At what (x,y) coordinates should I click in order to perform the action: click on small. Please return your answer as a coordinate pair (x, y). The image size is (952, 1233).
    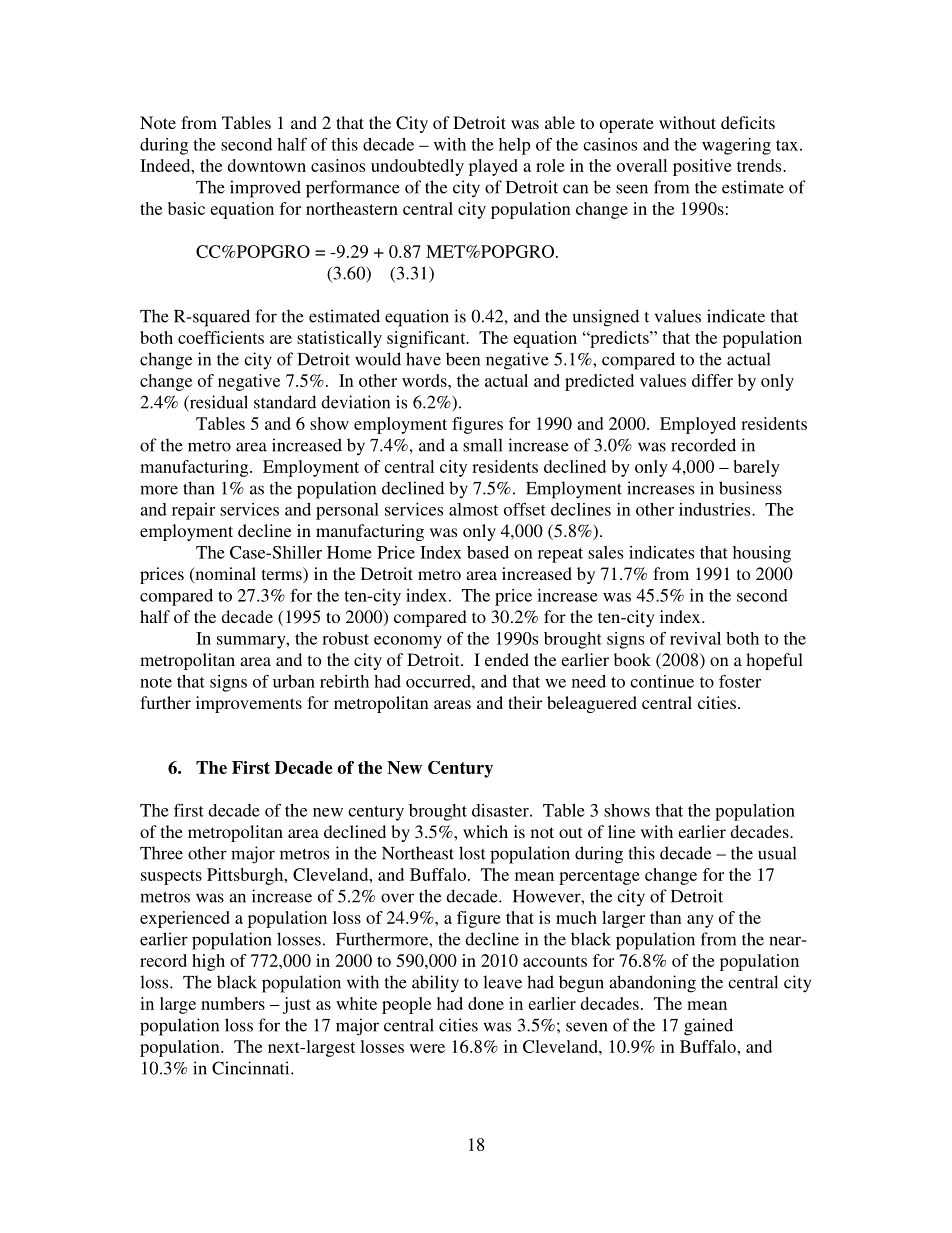
    Looking at the image, I should click on (483, 445).
